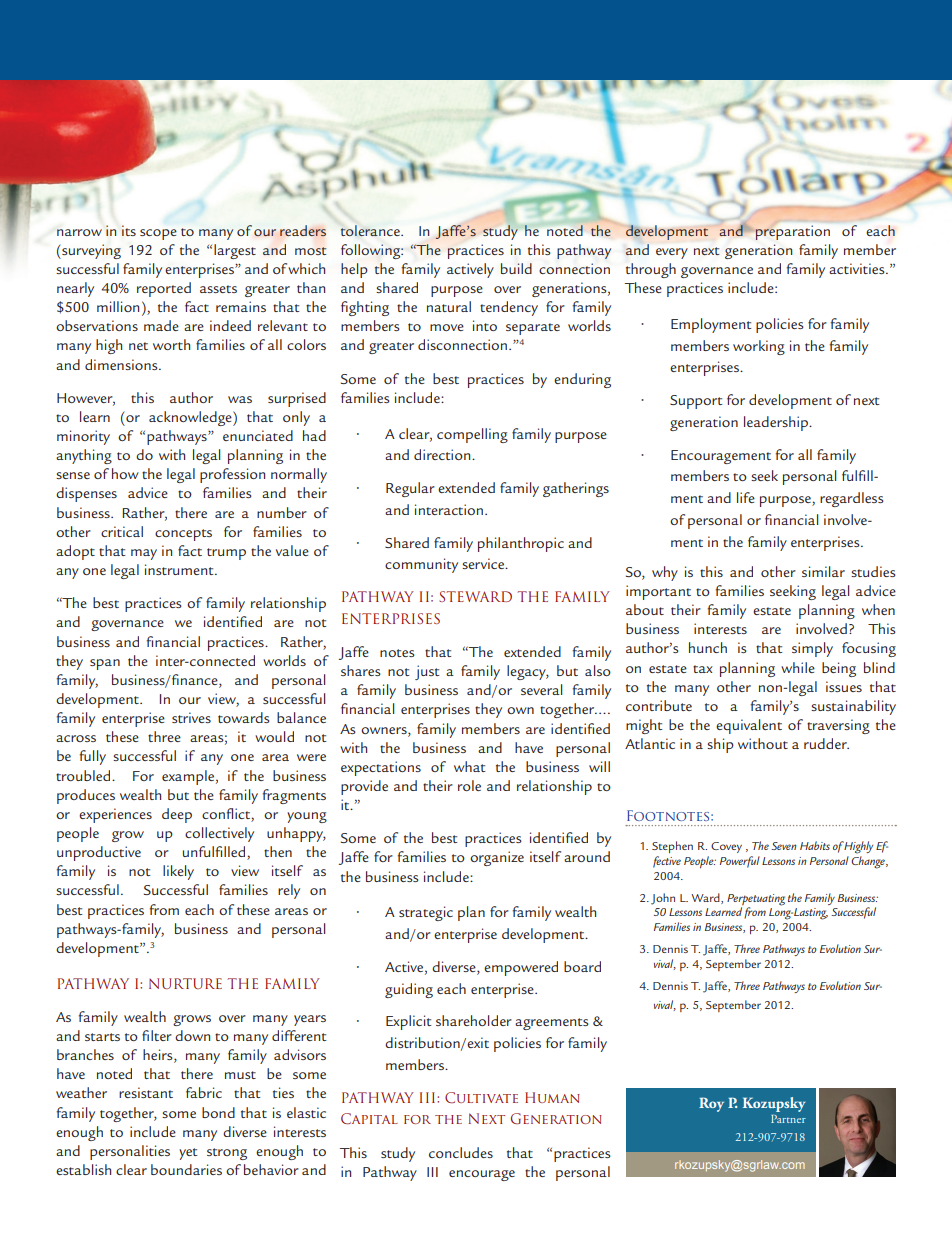 Image resolution: width=952 pixels, height=1233 pixels. Describe the element at coordinates (188, 1154) in the document. I see `yet` at that location.
